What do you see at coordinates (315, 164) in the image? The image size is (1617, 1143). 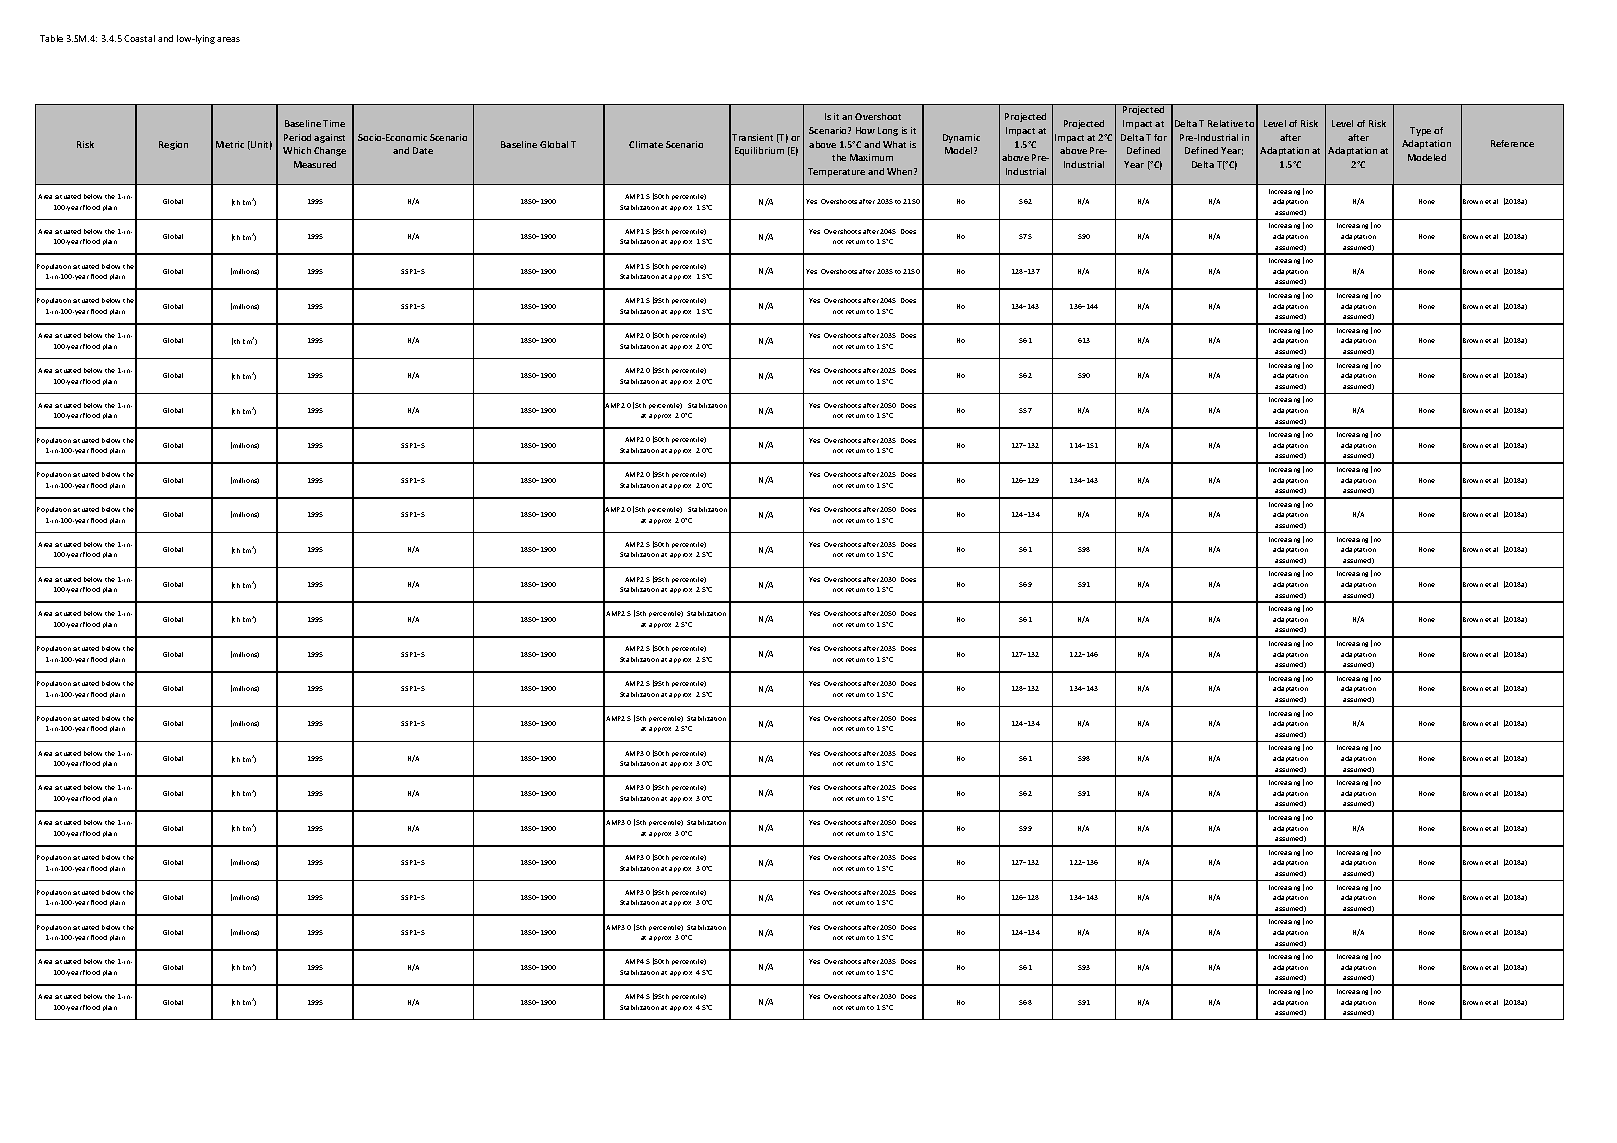 I see `Measured` at bounding box center [315, 164].
